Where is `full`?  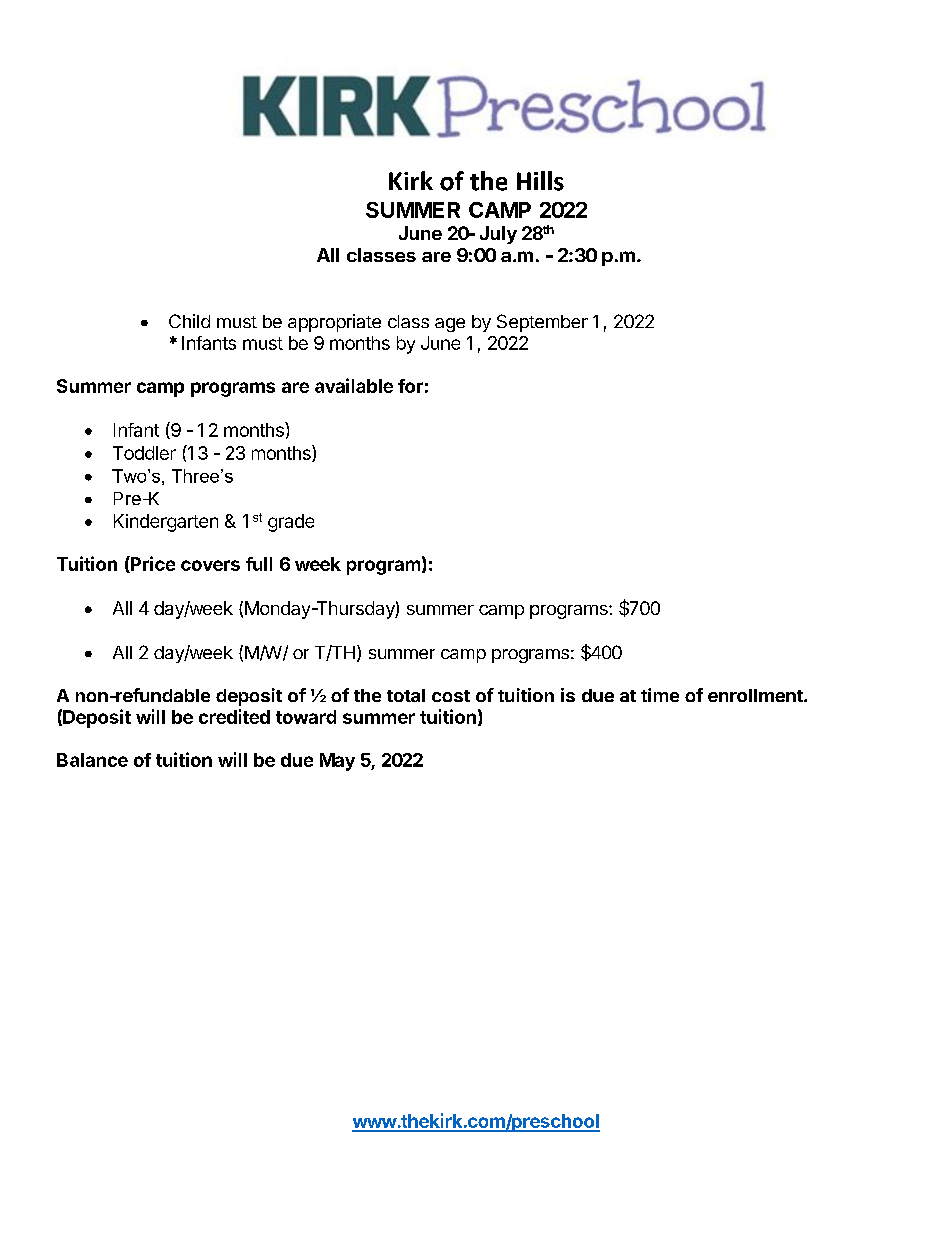 full is located at coordinates (259, 564).
